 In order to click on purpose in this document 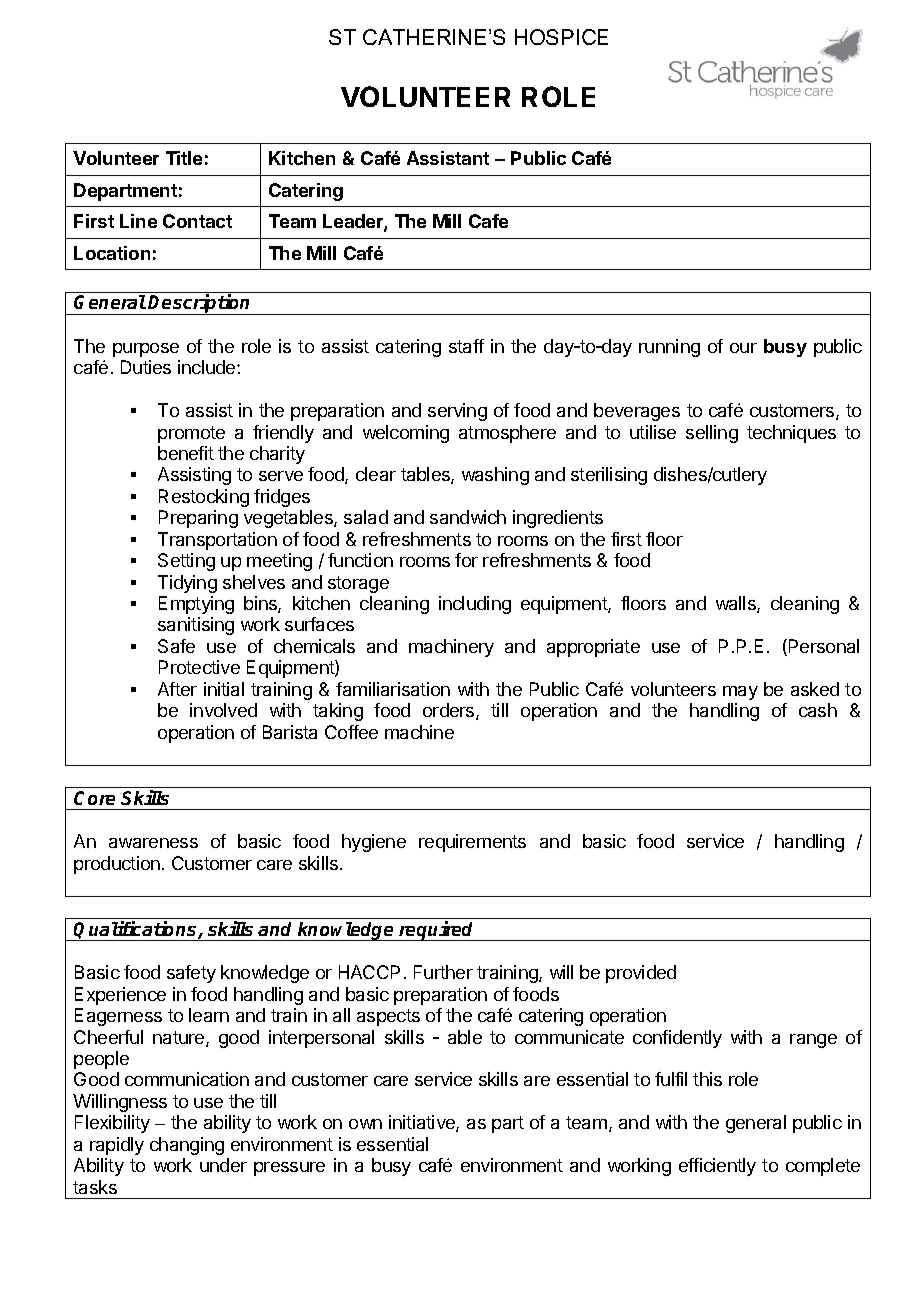, I will do `click(146, 350)`.
